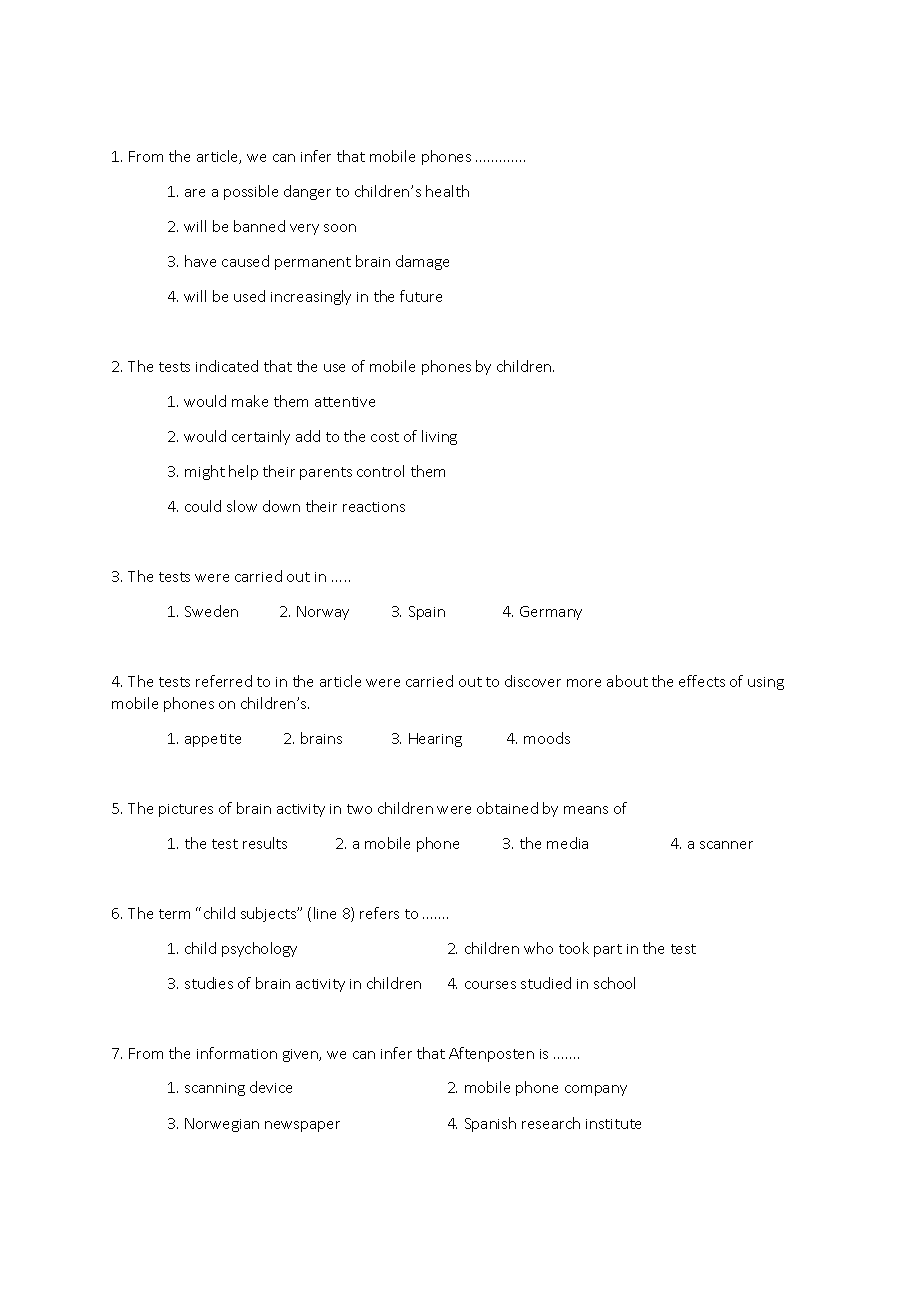  What do you see at coordinates (427, 613) in the page?
I see `Spain` at bounding box center [427, 613].
